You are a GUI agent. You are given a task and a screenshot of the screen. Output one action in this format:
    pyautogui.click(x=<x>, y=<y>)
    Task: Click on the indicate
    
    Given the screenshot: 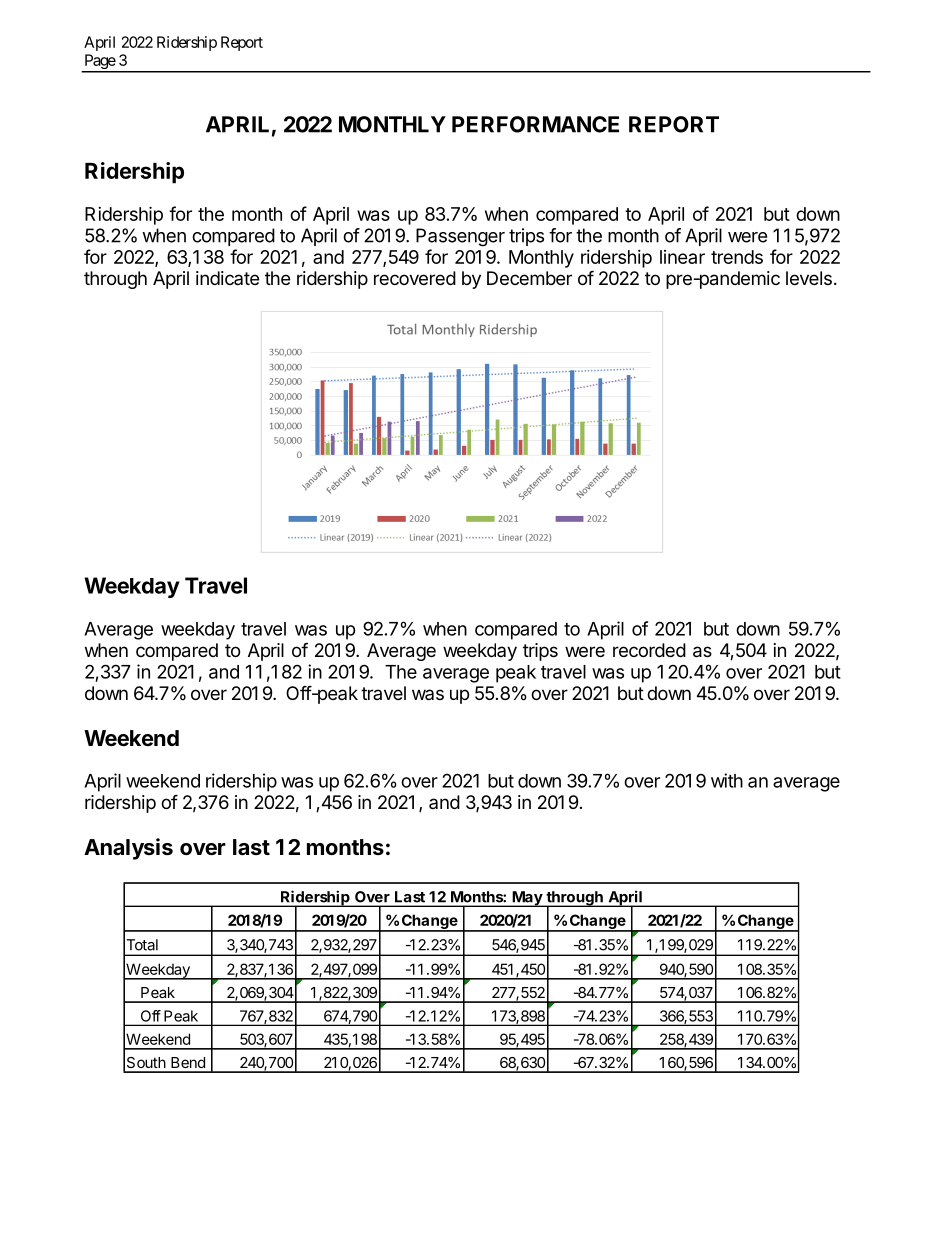 What is the action you would take?
    pyautogui.click(x=227, y=278)
